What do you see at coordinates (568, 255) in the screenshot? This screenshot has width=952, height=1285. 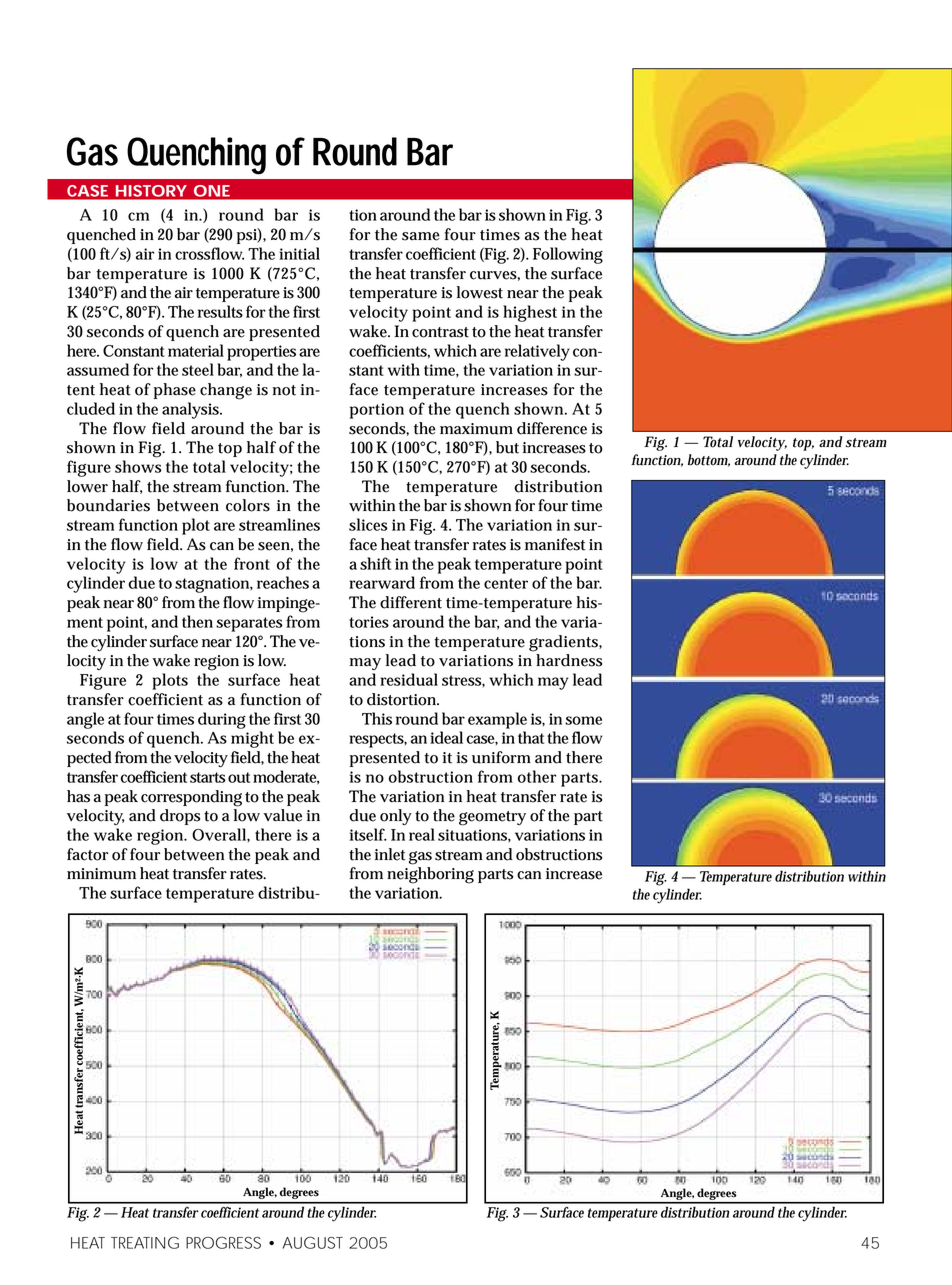 I see `Following` at bounding box center [568, 255].
